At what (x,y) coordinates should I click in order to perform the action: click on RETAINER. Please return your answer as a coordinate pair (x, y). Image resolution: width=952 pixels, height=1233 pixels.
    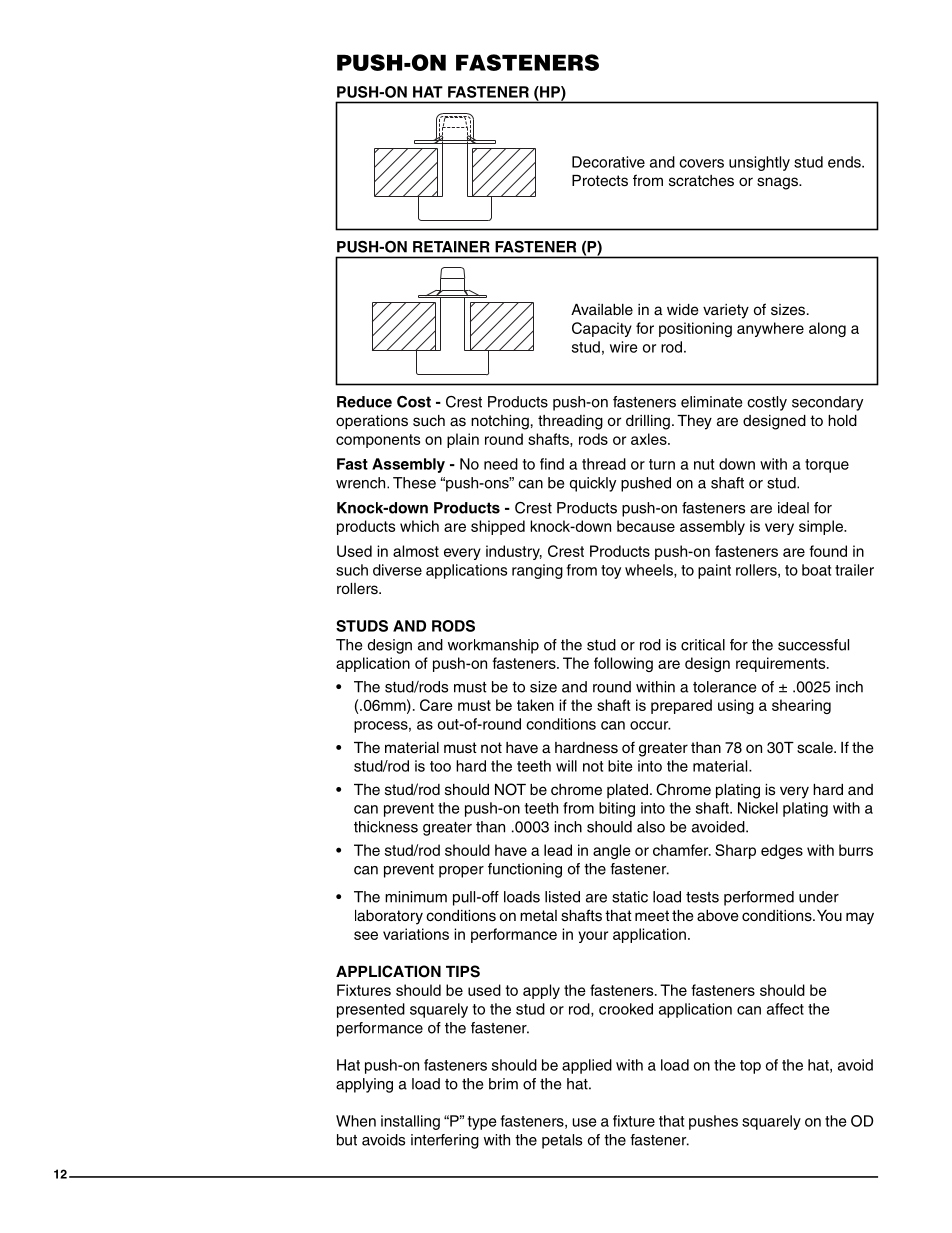
    Looking at the image, I should click on (451, 247).
